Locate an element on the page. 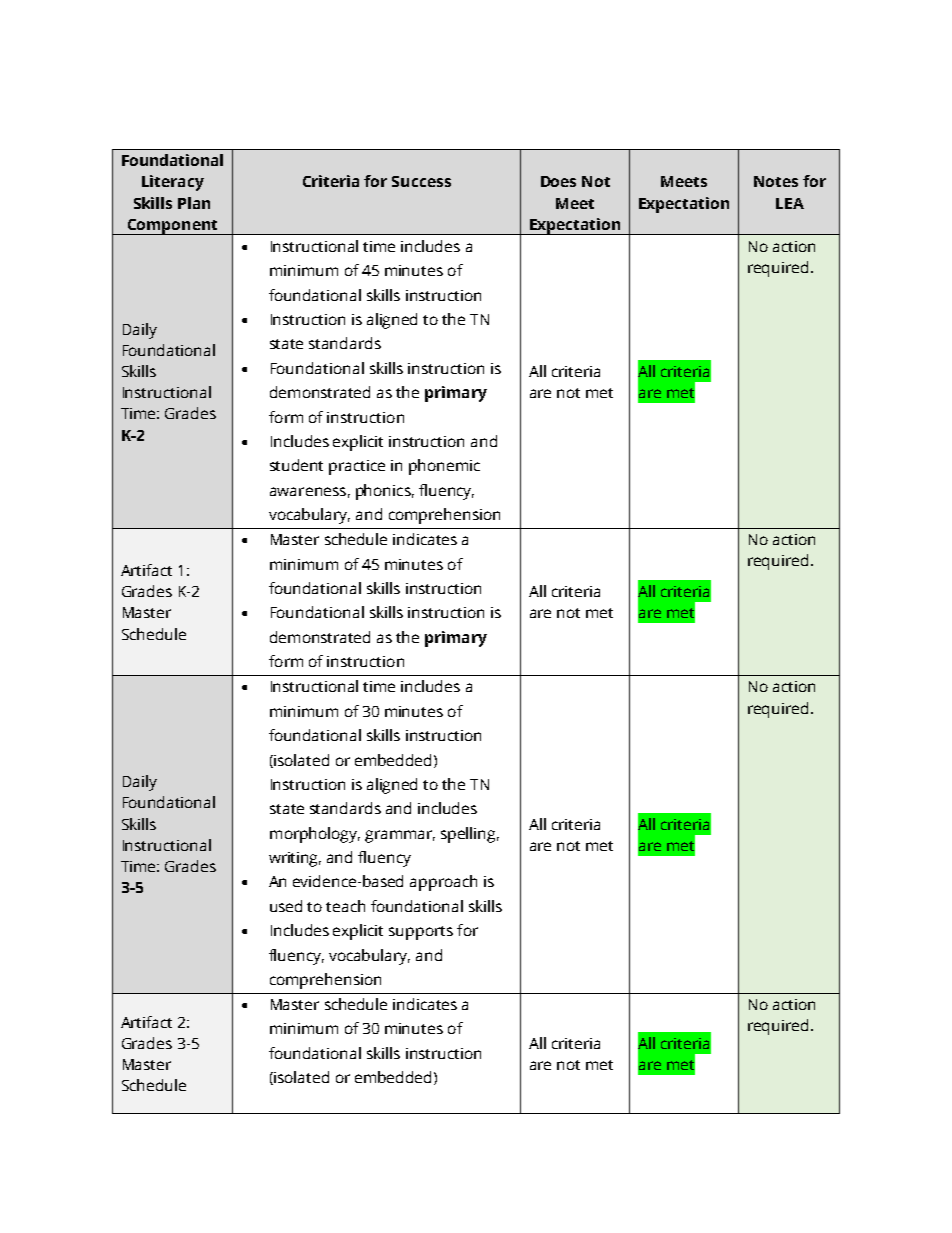 The height and width of the image is (1233, 952). Plan is located at coordinates (194, 203).
